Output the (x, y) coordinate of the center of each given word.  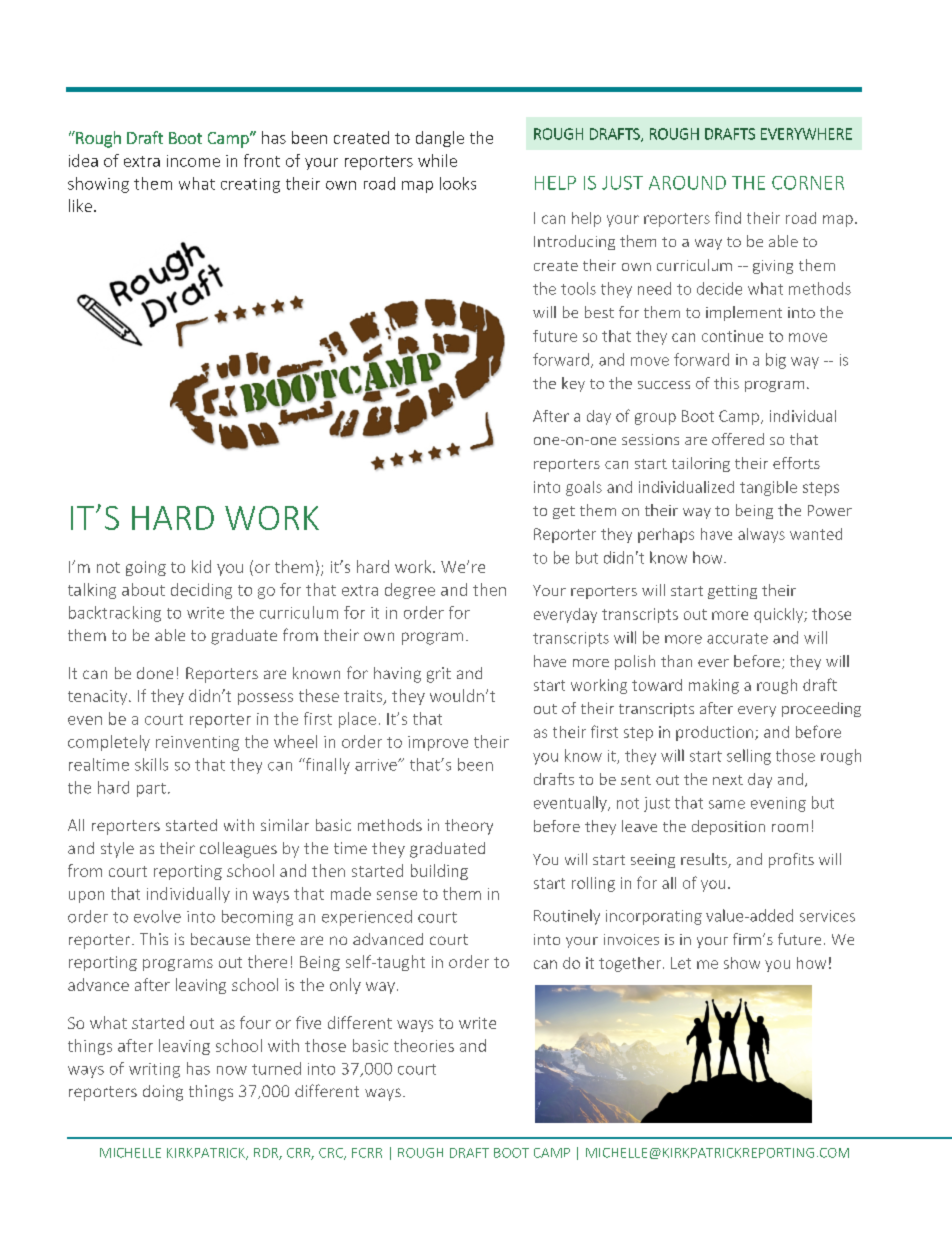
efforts (796, 463)
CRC (332, 1154)
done (155, 673)
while (437, 160)
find (728, 217)
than (676, 661)
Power (830, 510)
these (319, 695)
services (827, 916)
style (117, 850)
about (143, 589)
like (80, 205)
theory (469, 827)
